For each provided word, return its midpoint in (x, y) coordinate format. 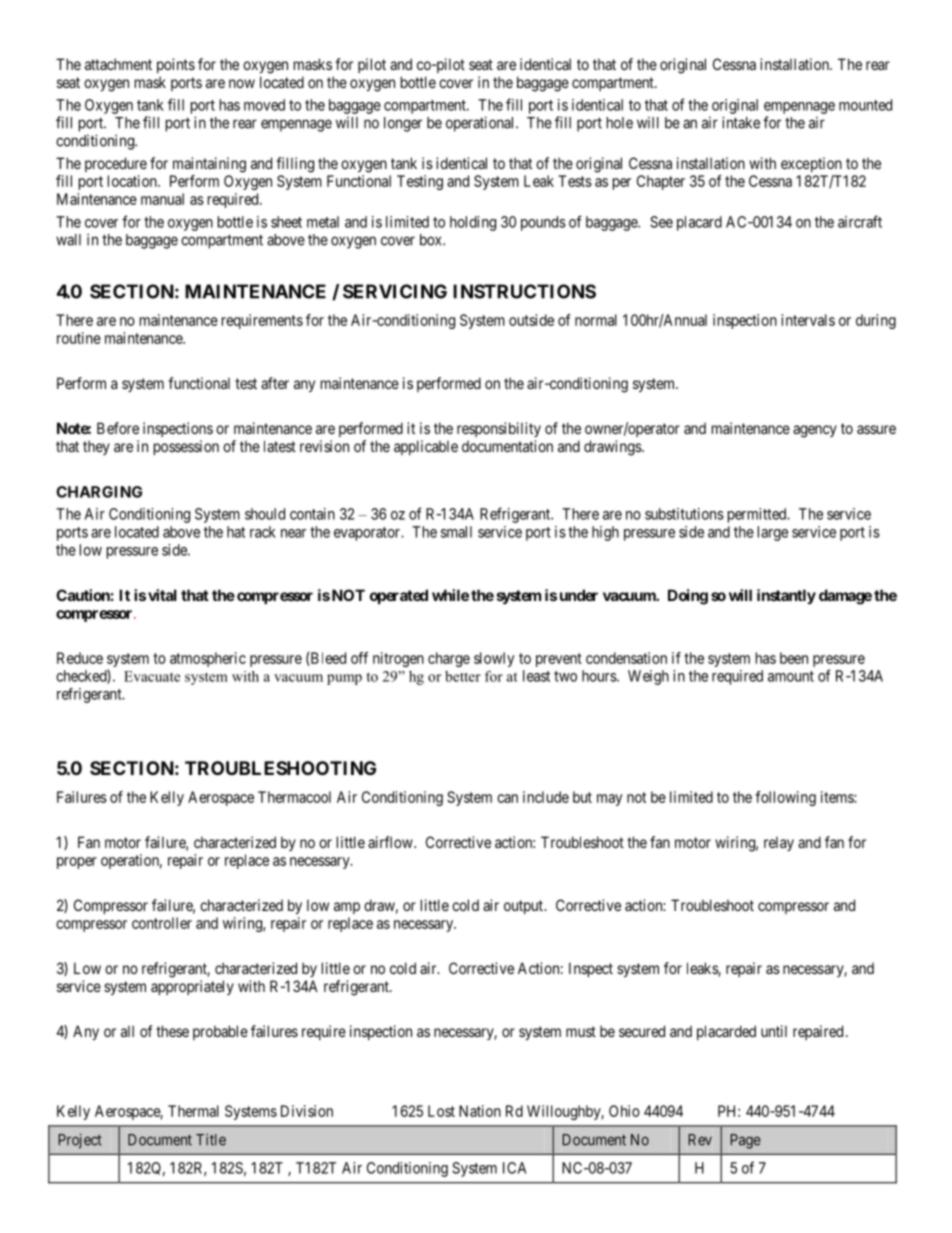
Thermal (193, 1111)
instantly (786, 596)
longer (403, 124)
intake (741, 122)
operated (399, 596)
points (176, 65)
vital (162, 595)
